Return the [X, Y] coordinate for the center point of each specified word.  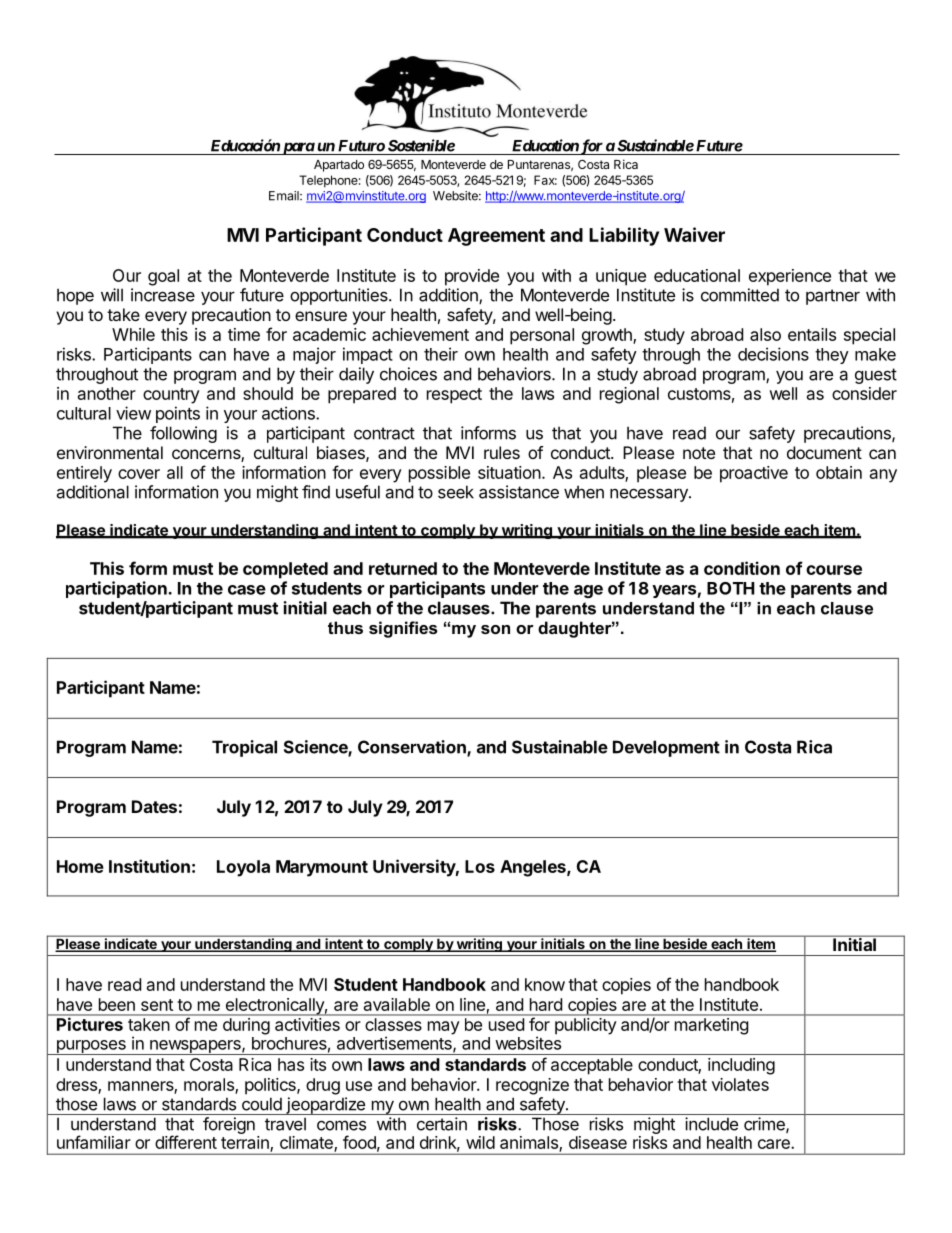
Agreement [496, 237]
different [186, 1142]
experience [790, 277]
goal [163, 277]
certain [442, 1124]
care [775, 1144]
